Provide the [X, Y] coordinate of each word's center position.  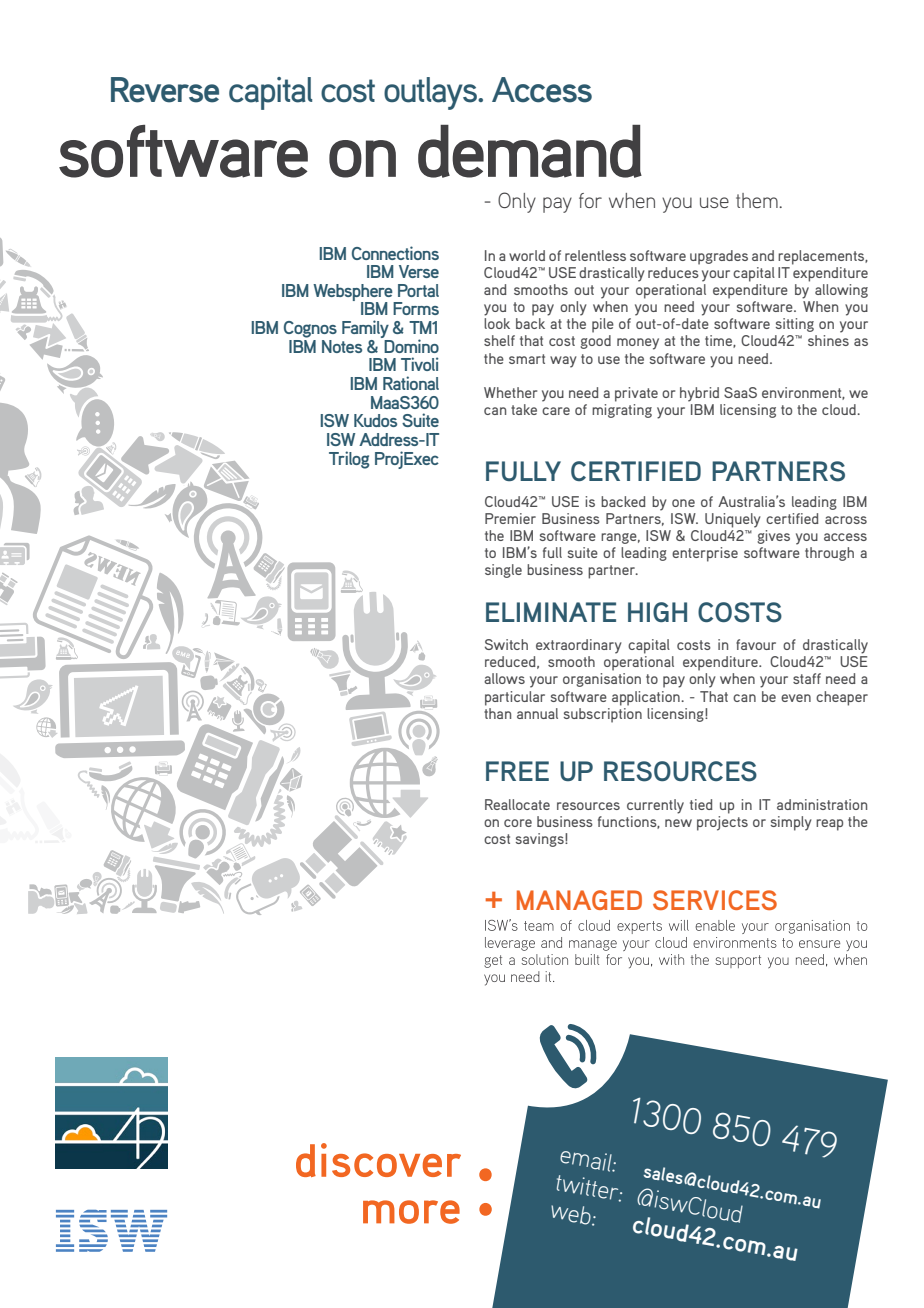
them [758, 200]
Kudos [375, 420]
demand [530, 151]
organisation [602, 680]
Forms [416, 308]
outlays [431, 93]
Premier [510, 518]
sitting [795, 325]
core [518, 823]
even [796, 698]
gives [772, 535]
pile [603, 325]
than [497, 712]
